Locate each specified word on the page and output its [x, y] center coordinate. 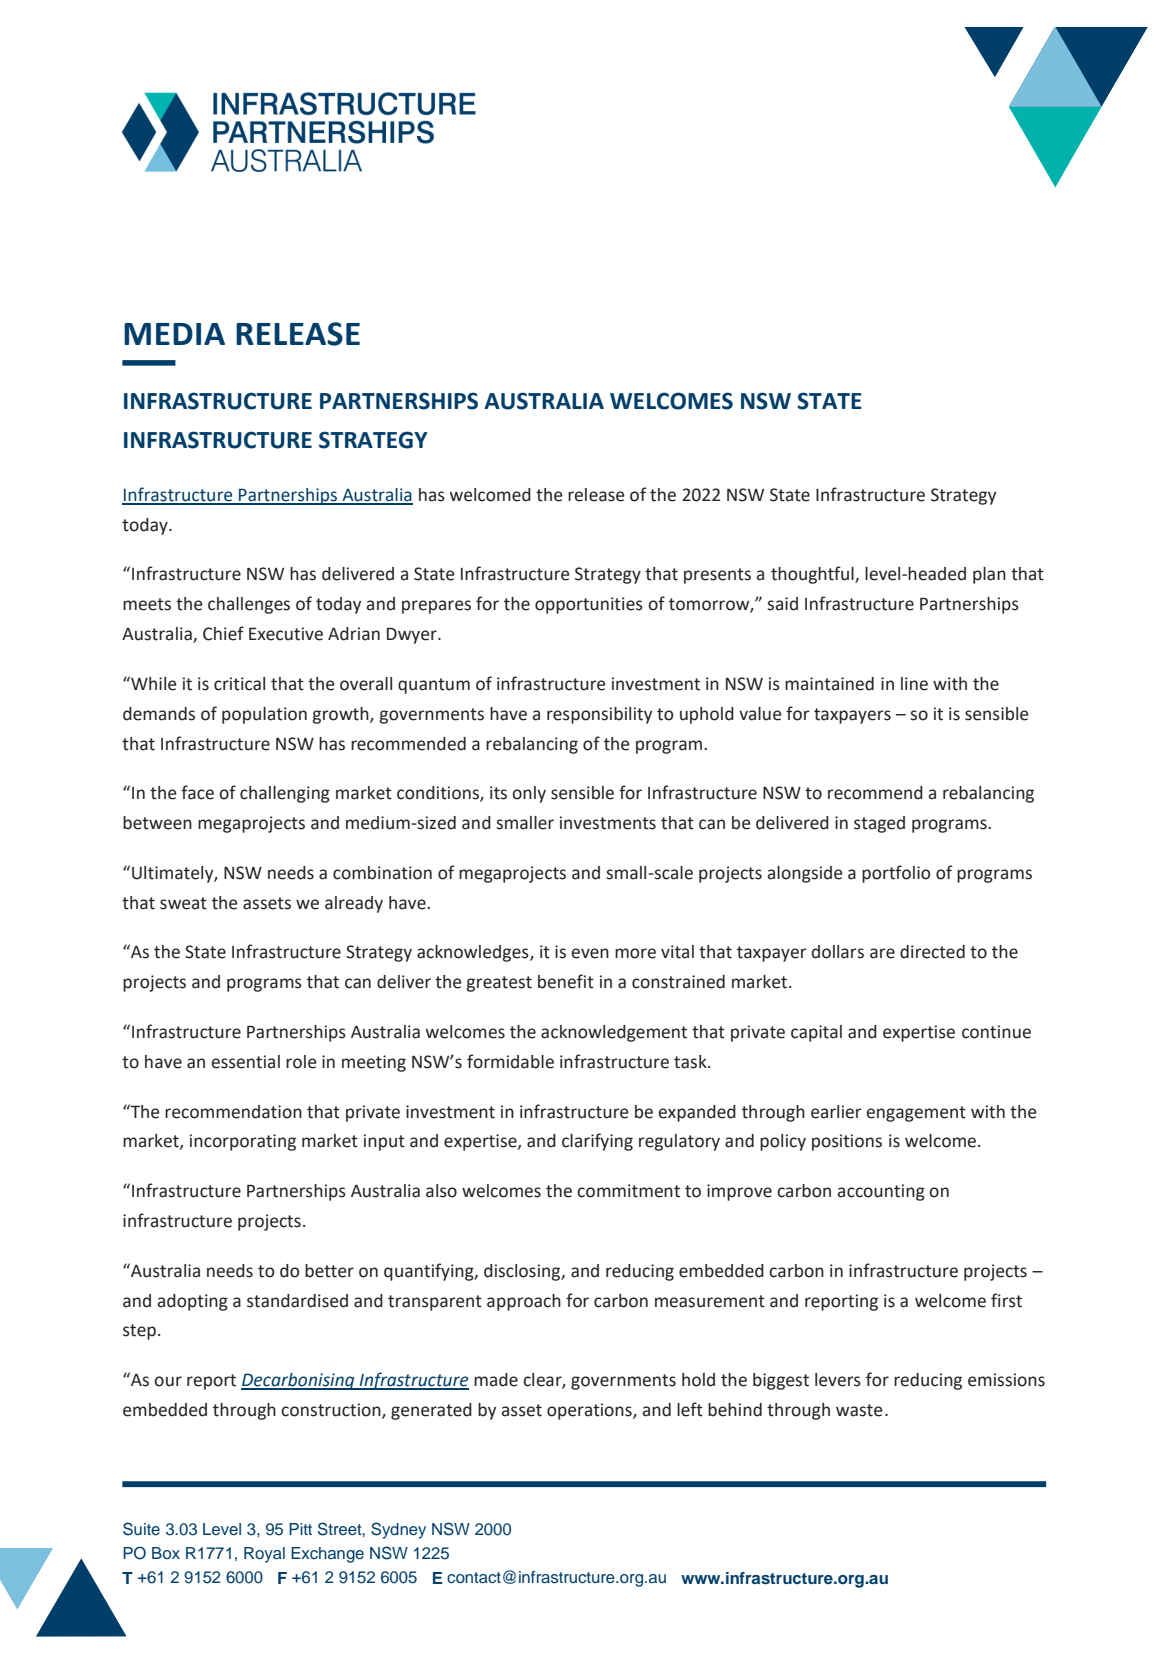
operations [590, 1411]
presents [717, 576]
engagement [916, 1114]
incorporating [243, 1142]
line [914, 684]
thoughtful [813, 575]
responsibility [599, 715]
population [264, 715]
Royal [264, 1555]
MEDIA [174, 334]
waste [859, 1410]
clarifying [597, 1142]
